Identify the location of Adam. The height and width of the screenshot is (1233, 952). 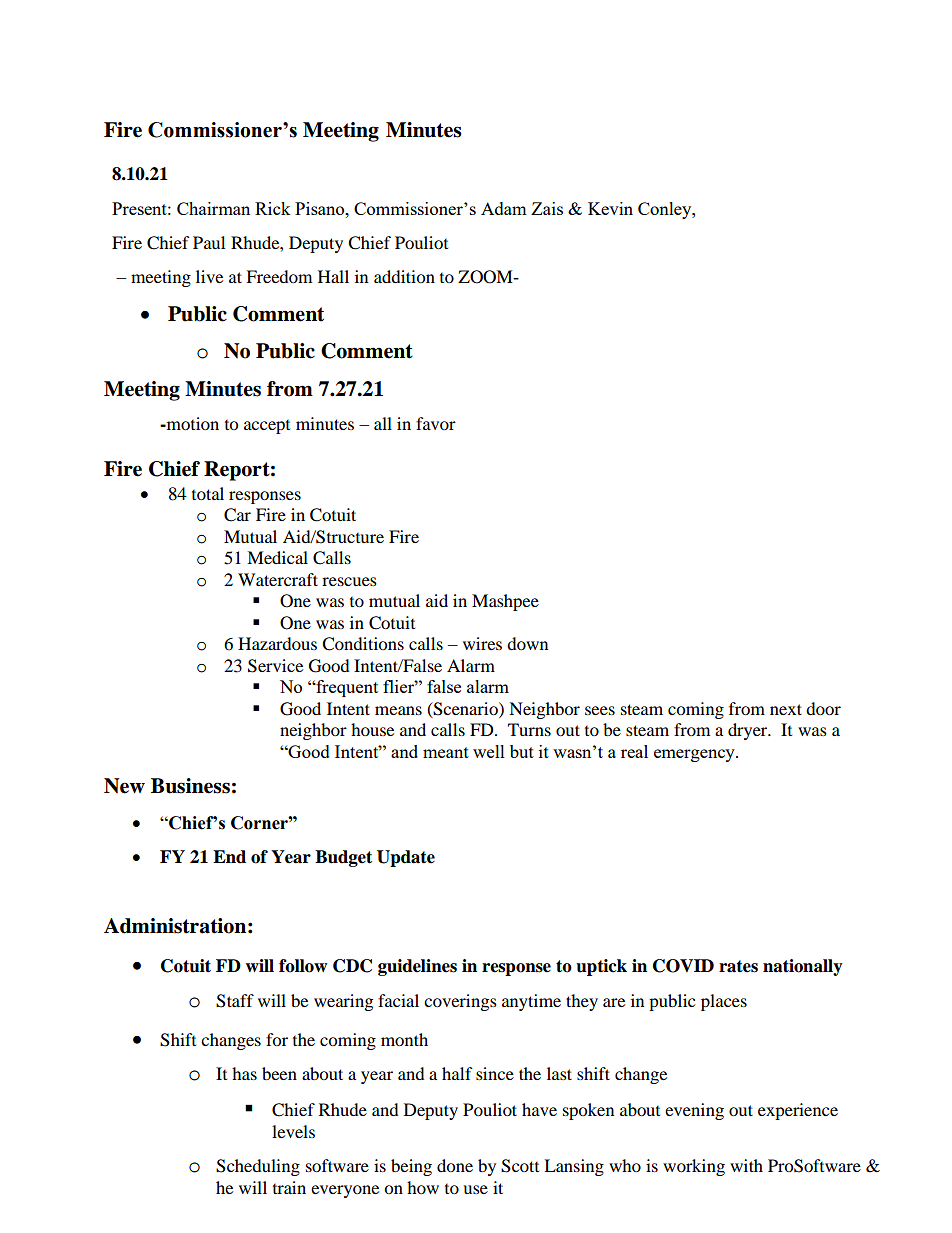
(504, 208).
